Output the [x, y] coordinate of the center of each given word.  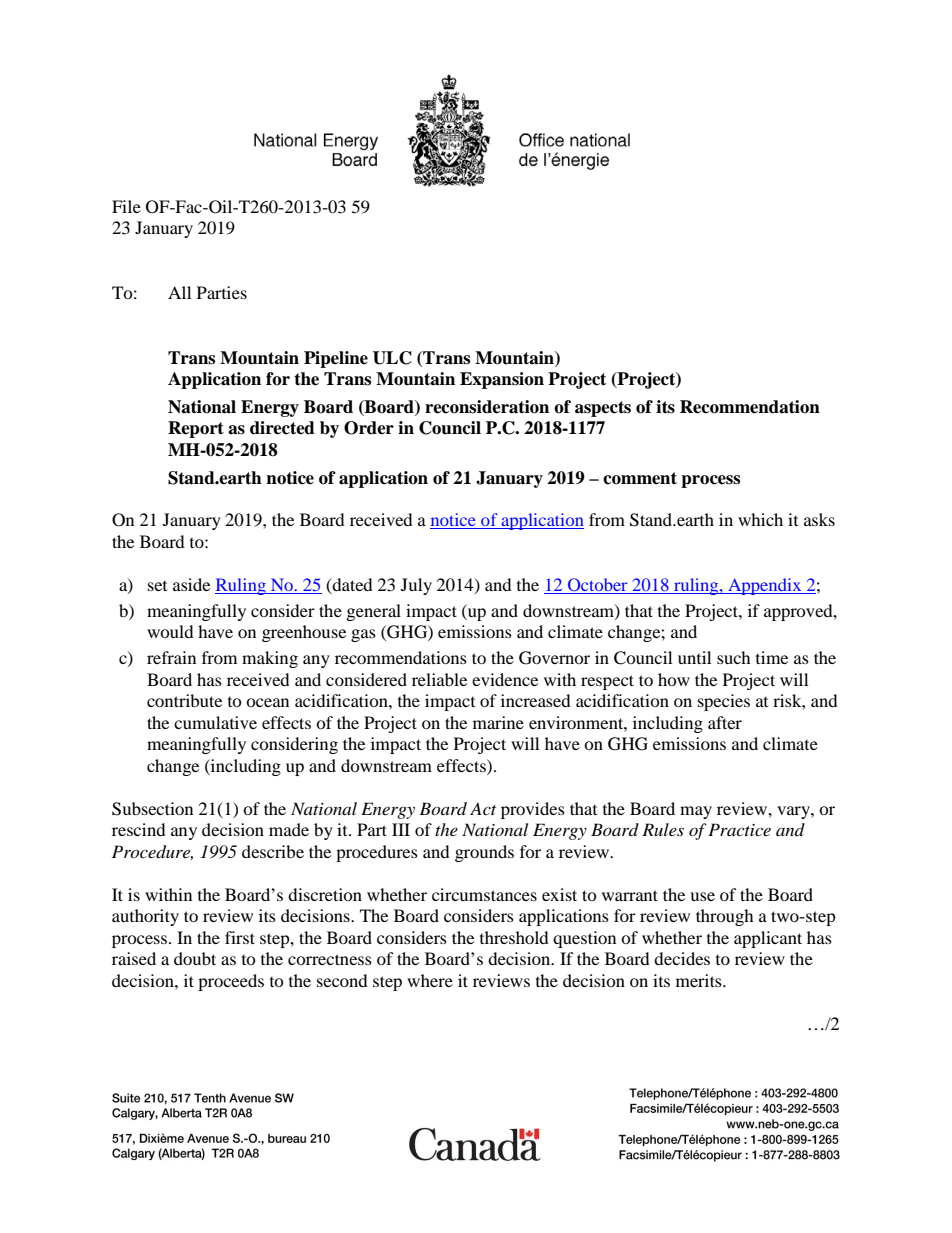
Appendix [765, 586]
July [416, 586]
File [126, 206]
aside [191, 584]
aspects [603, 409]
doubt [195, 958]
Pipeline [336, 359]
